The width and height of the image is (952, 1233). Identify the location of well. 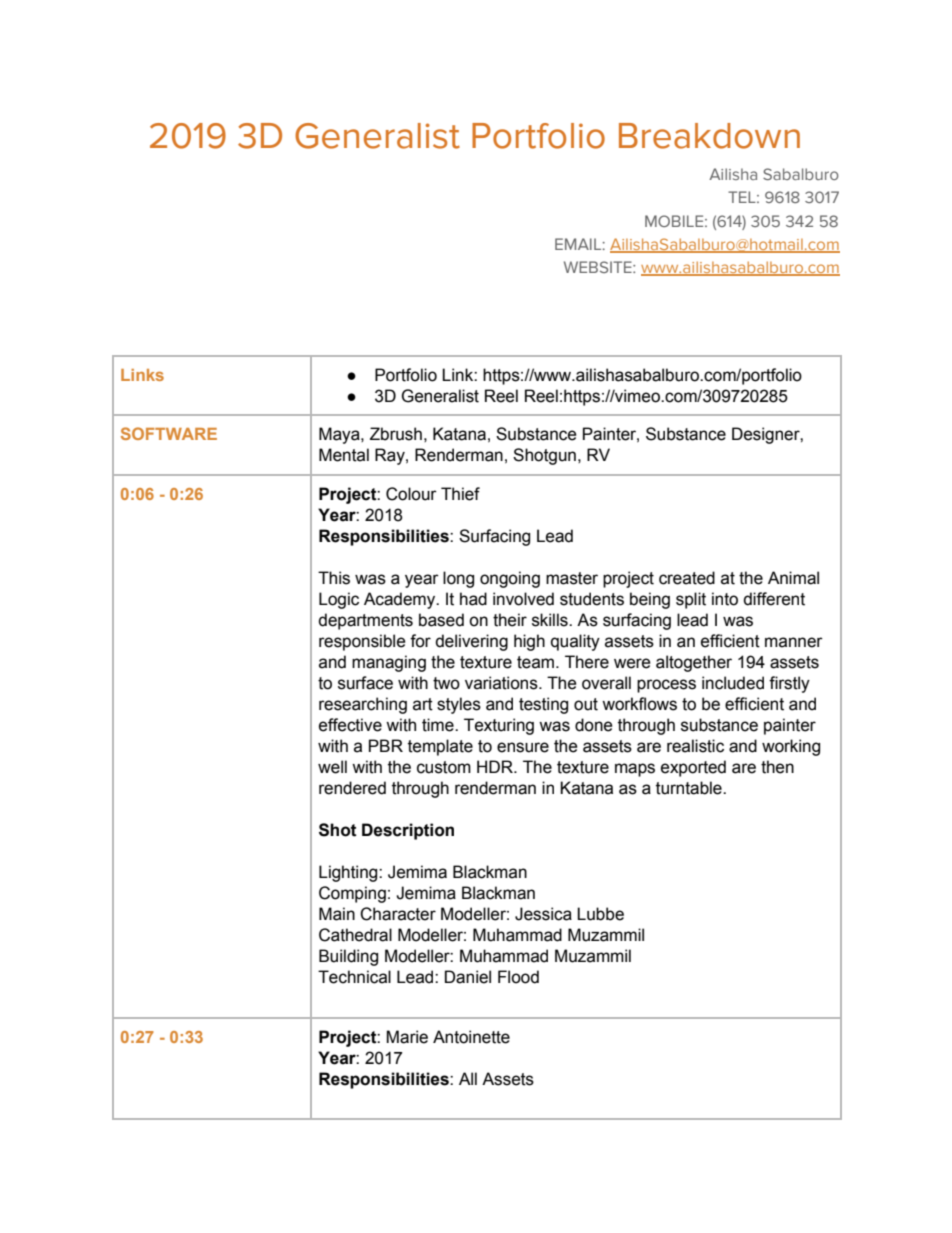
(332, 767).
